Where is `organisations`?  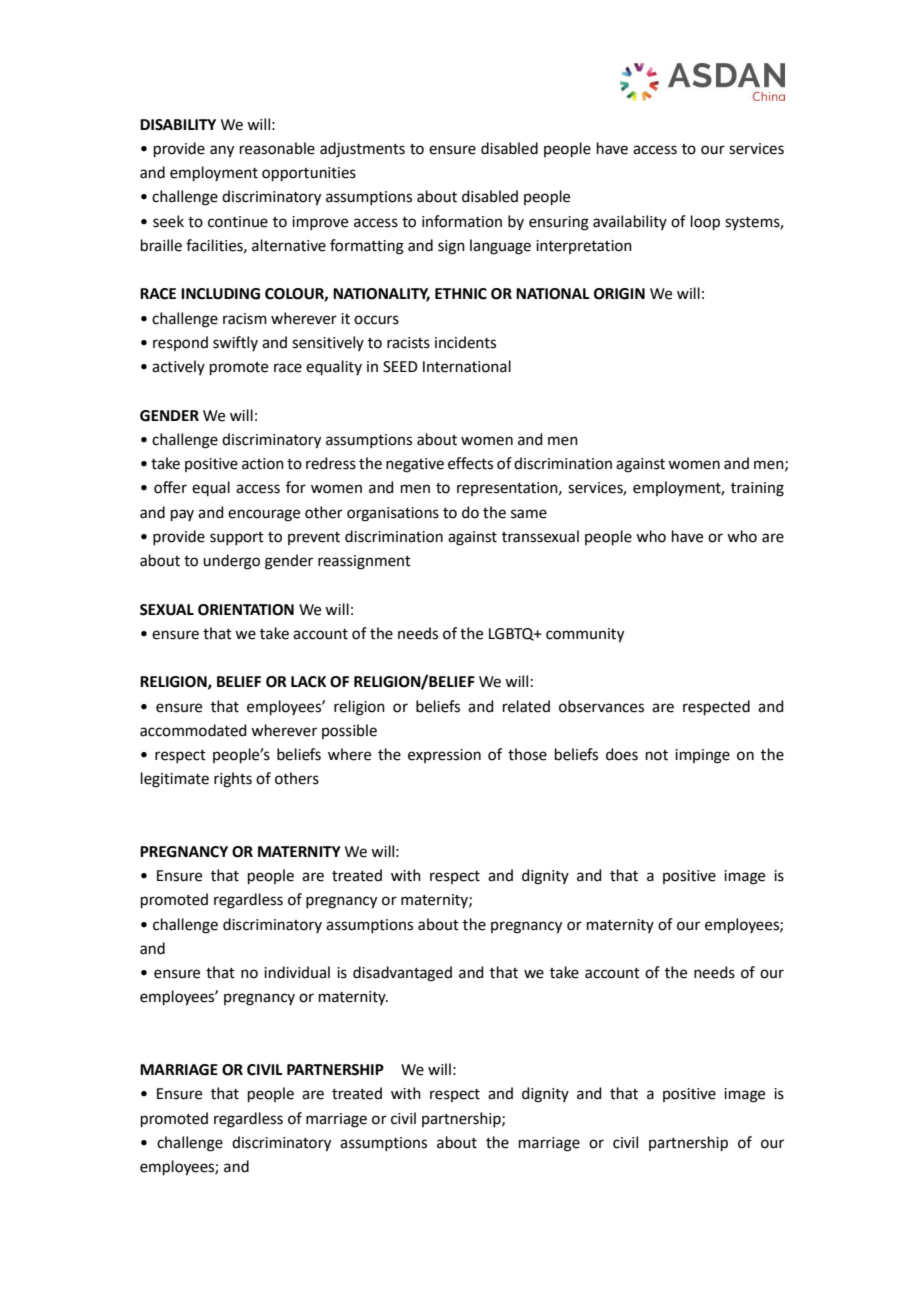 organisations is located at coordinates (393, 514).
